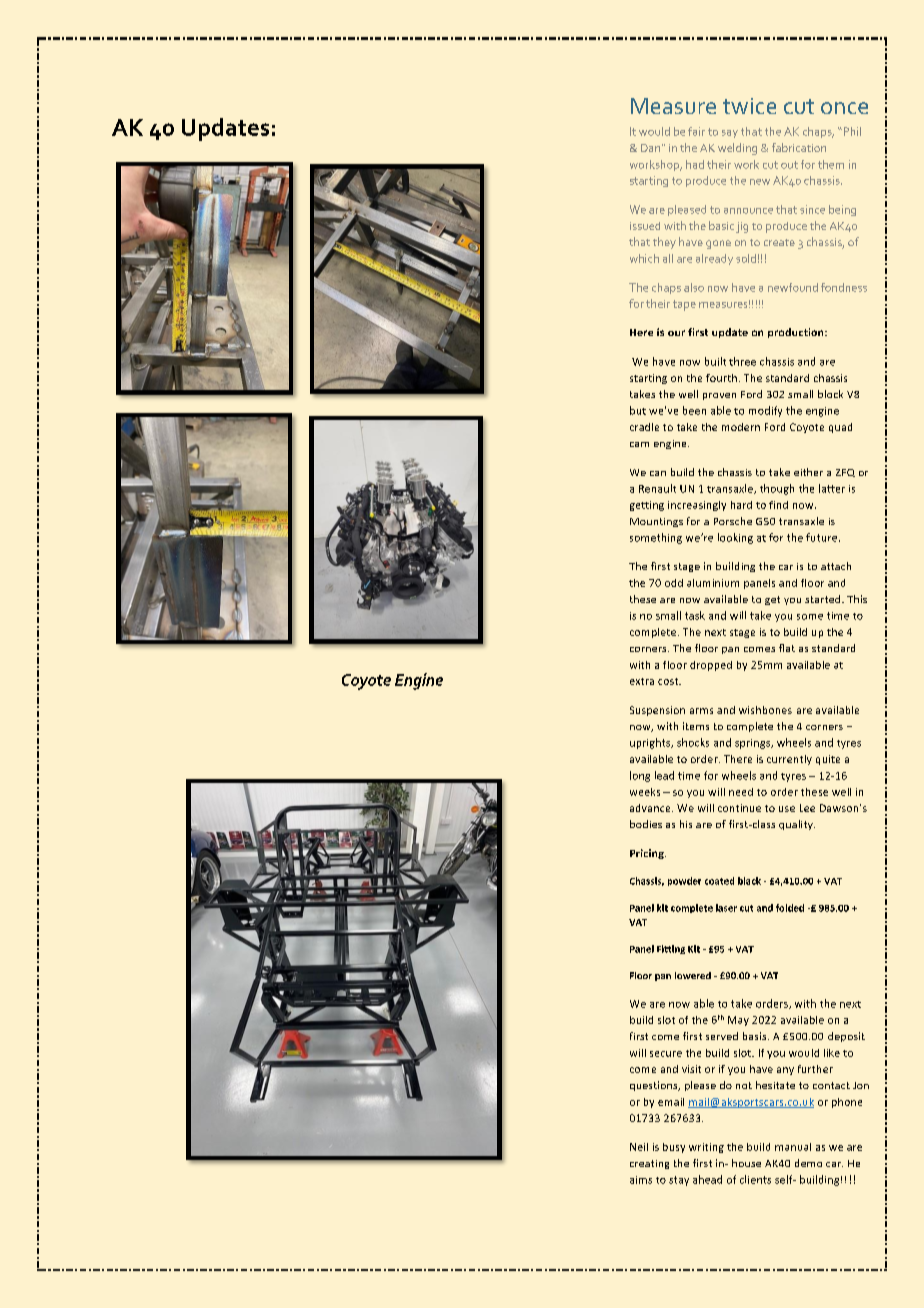 The width and height of the screenshot is (924, 1308). I want to click on Dan, so click(652, 148).
